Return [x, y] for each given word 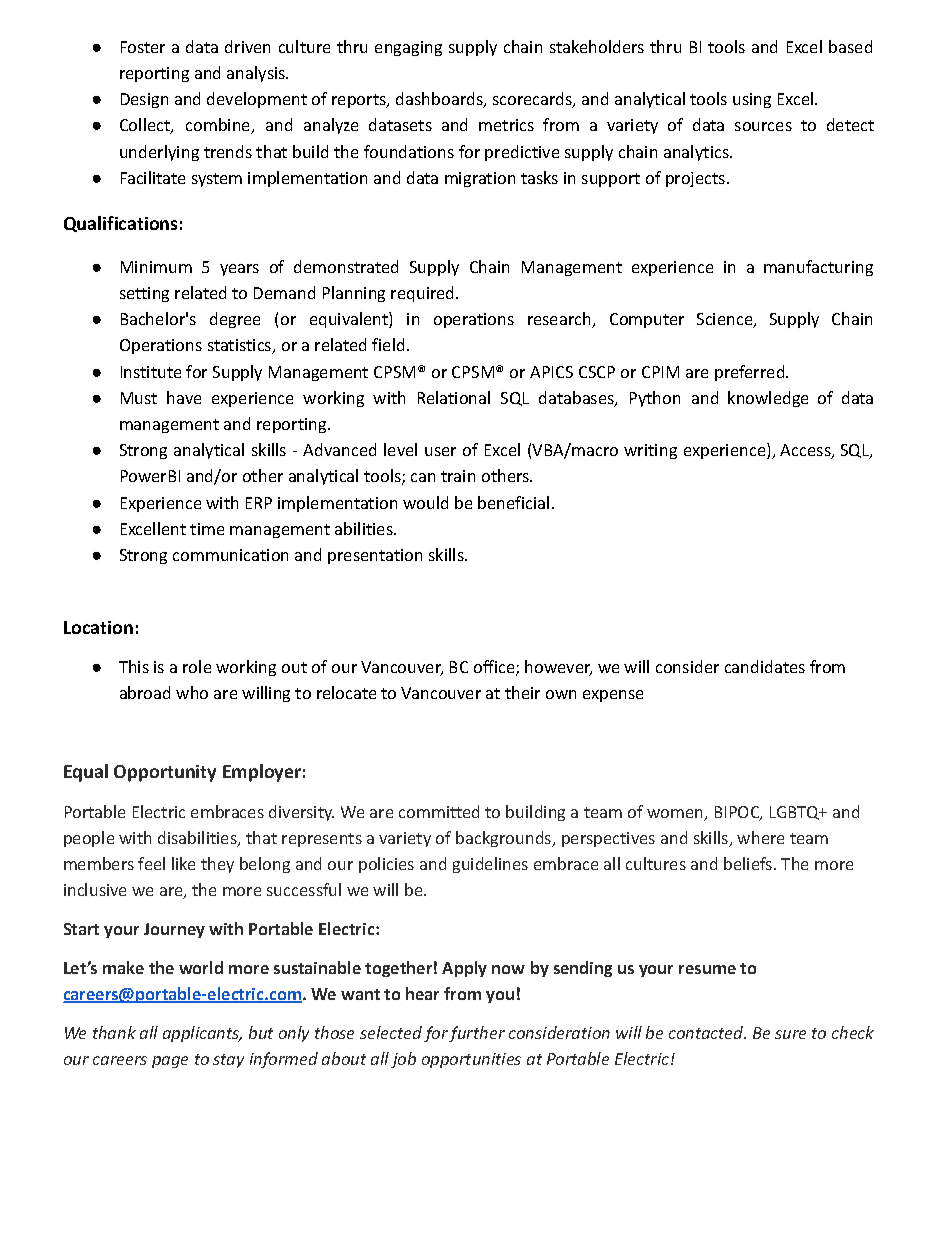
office [495, 668]
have [184, 397]
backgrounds [505, 839]
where [760, 837]
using [752, 100]
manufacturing [818, 268]
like [183, 863]
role [197, 666]
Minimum [156, 267]
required [424, 294]
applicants [202, 1034]
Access [806, 451]
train [458, 476]
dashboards [440, 100]
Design [144, 100]
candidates [765, 666]
